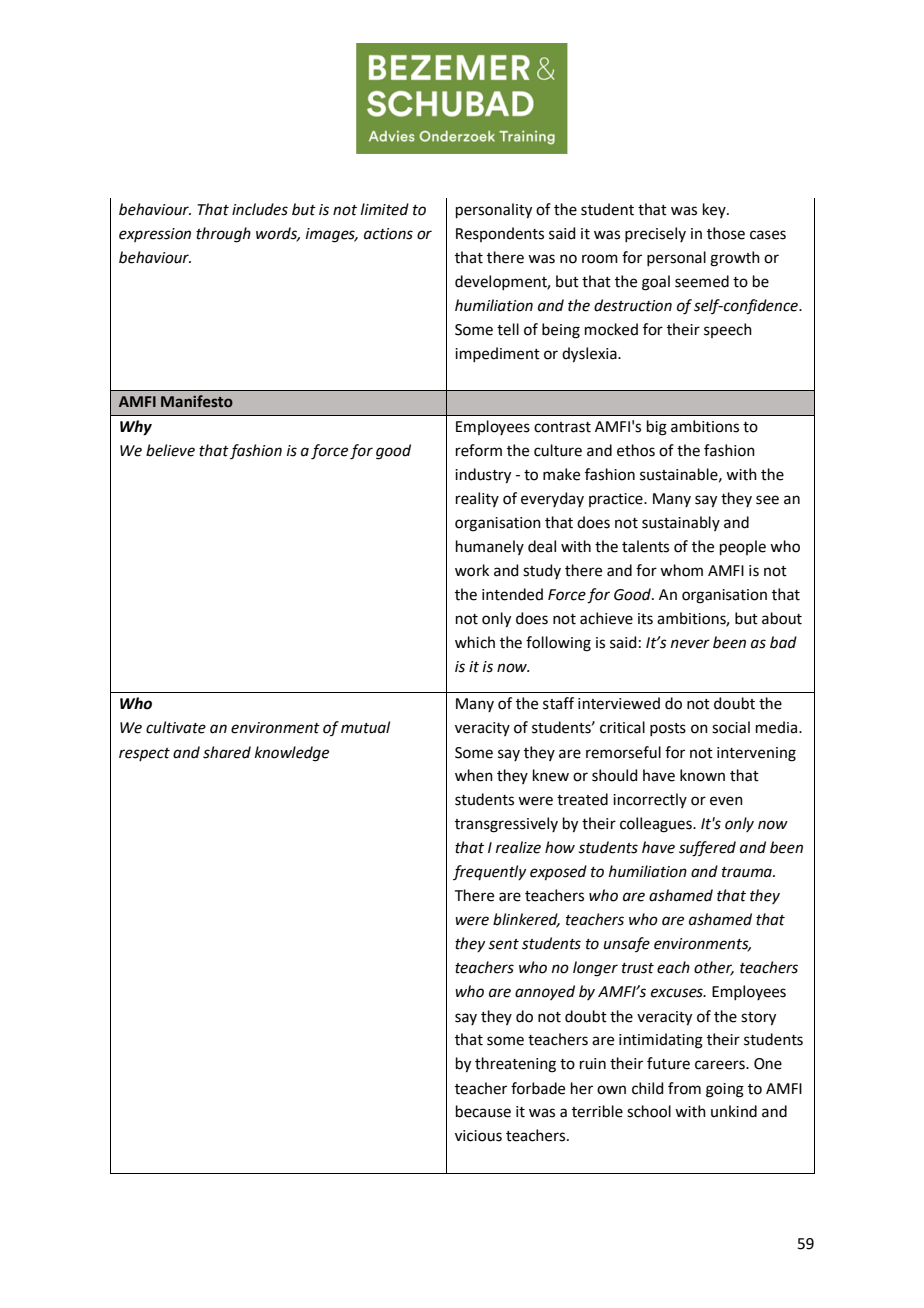 The image size is (924, 1308). Describe the element at coordinates (176, 727) in the screenshot. I see `cultivate` at that location.
